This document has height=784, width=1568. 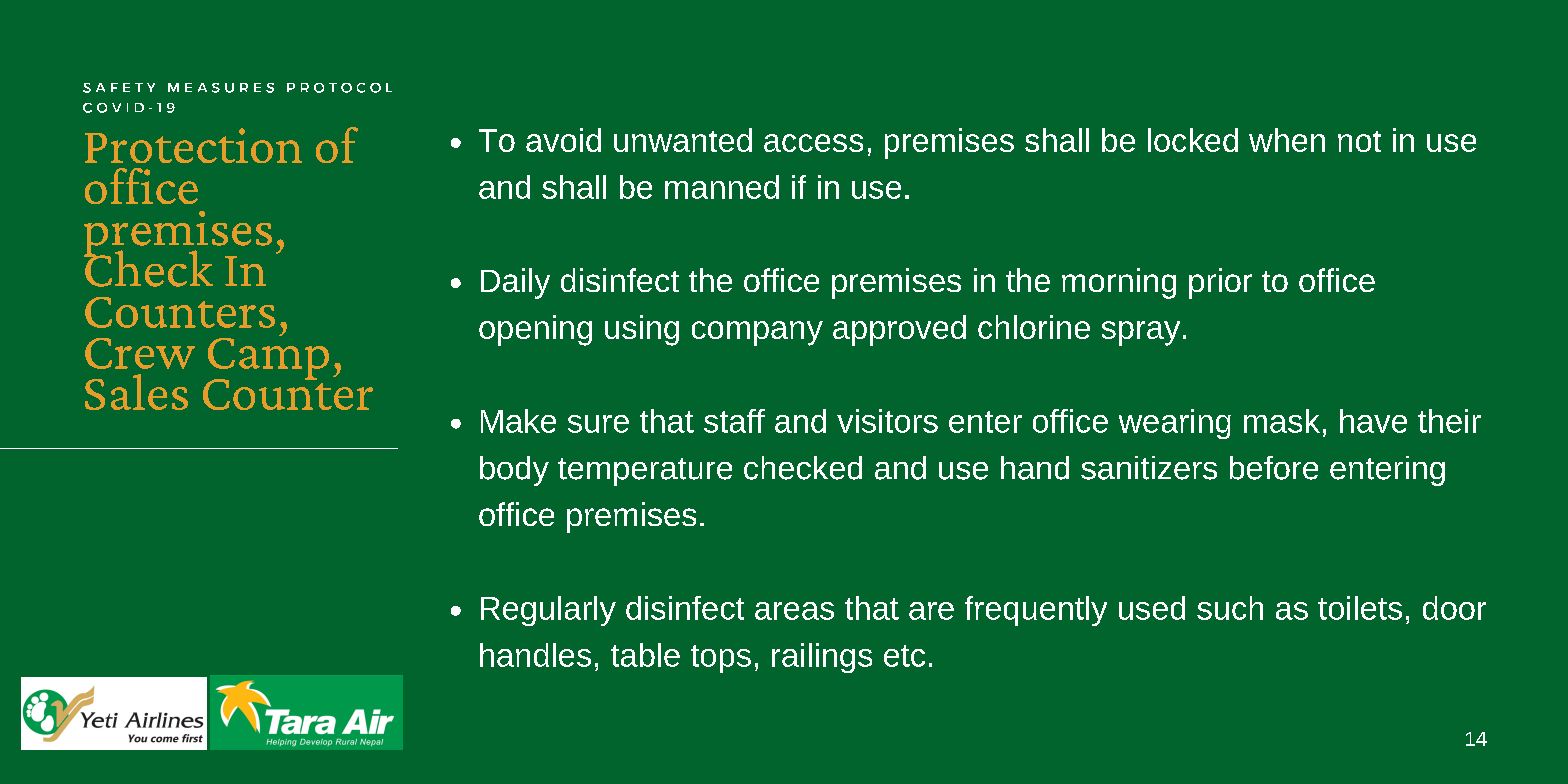 I want to click on Protection, so click(x=193, y=145).
